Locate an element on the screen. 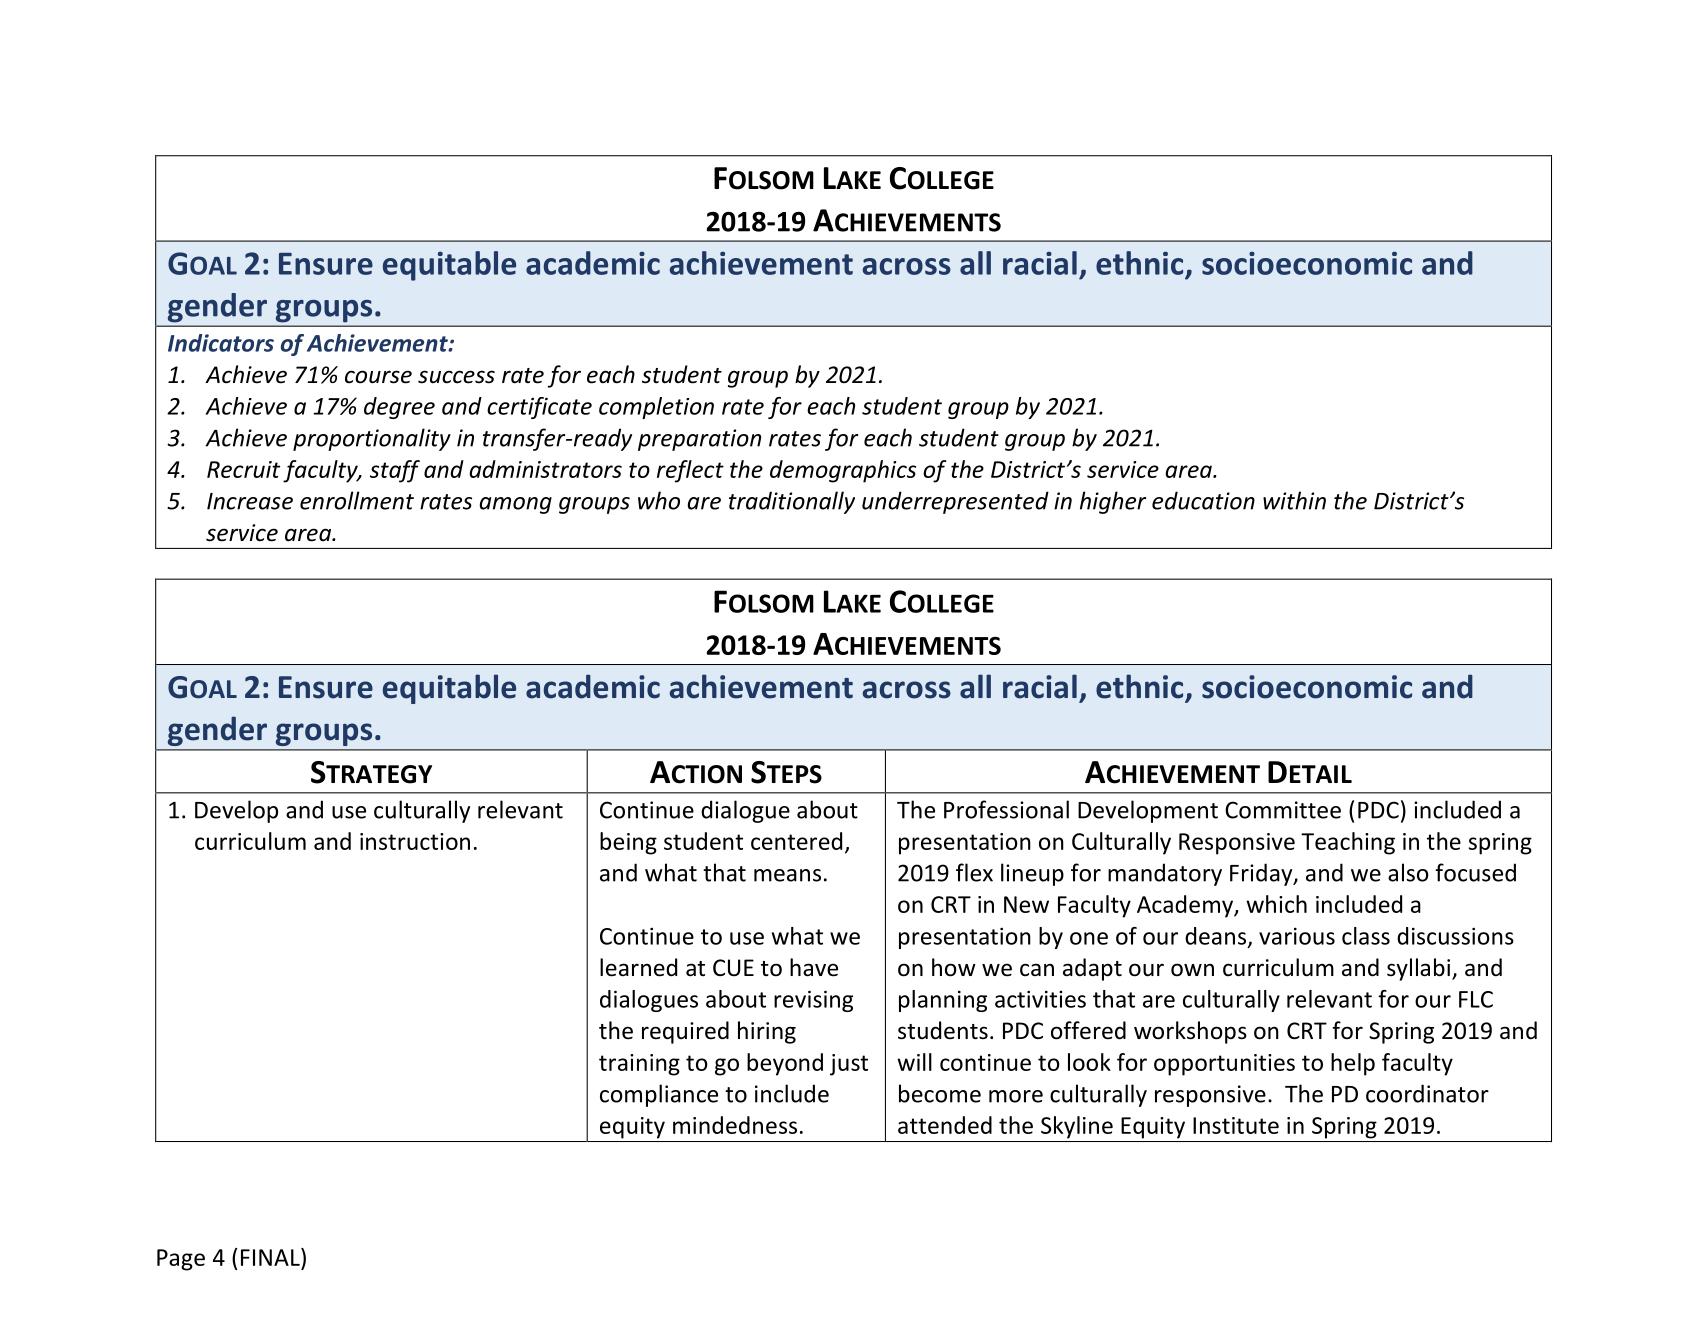 The width and height of the screenshot is (1707, 1319). mindedness is located at coordinates (735, 1125).
